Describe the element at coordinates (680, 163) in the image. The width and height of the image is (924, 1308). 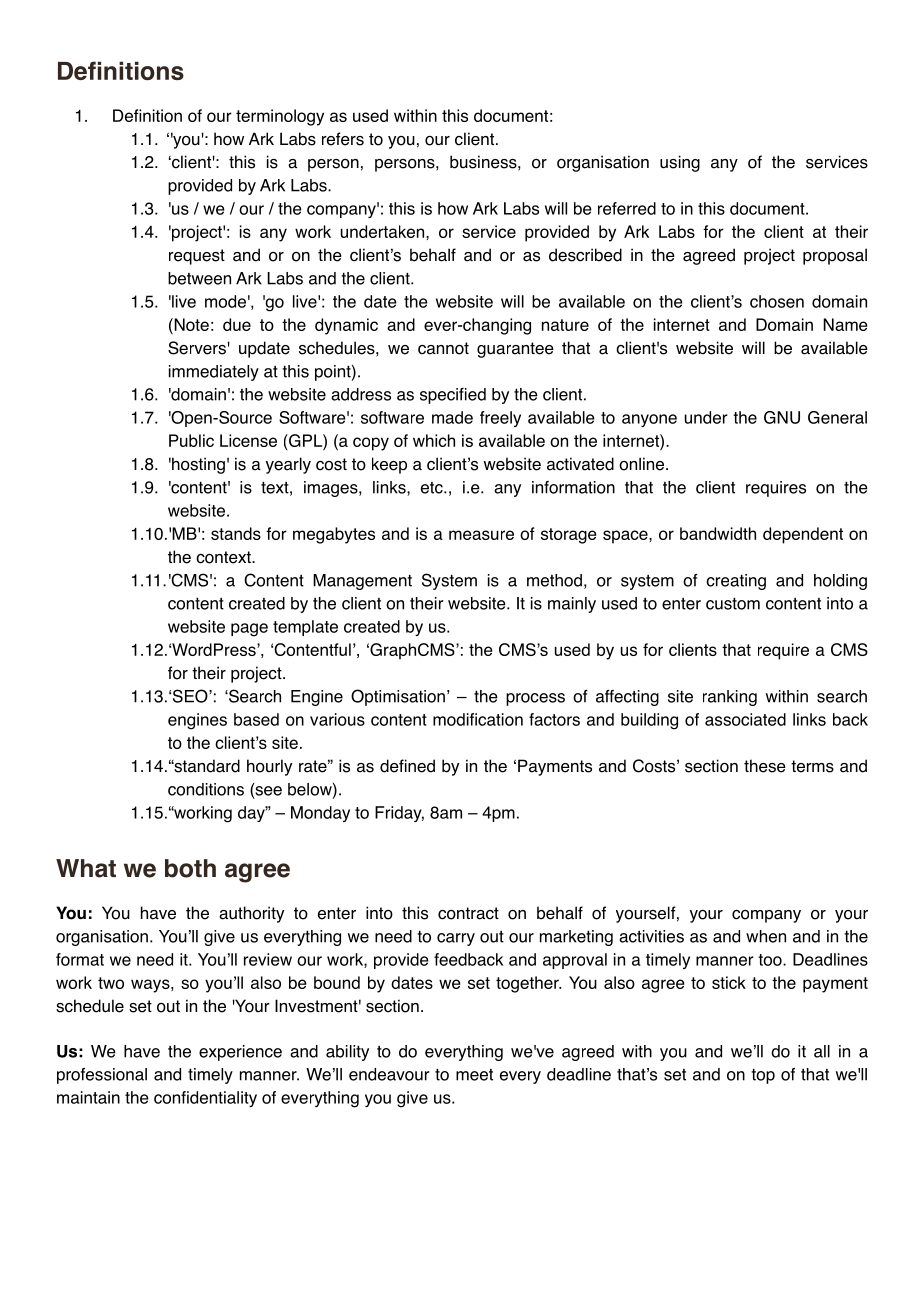
I see `using` at that location.
